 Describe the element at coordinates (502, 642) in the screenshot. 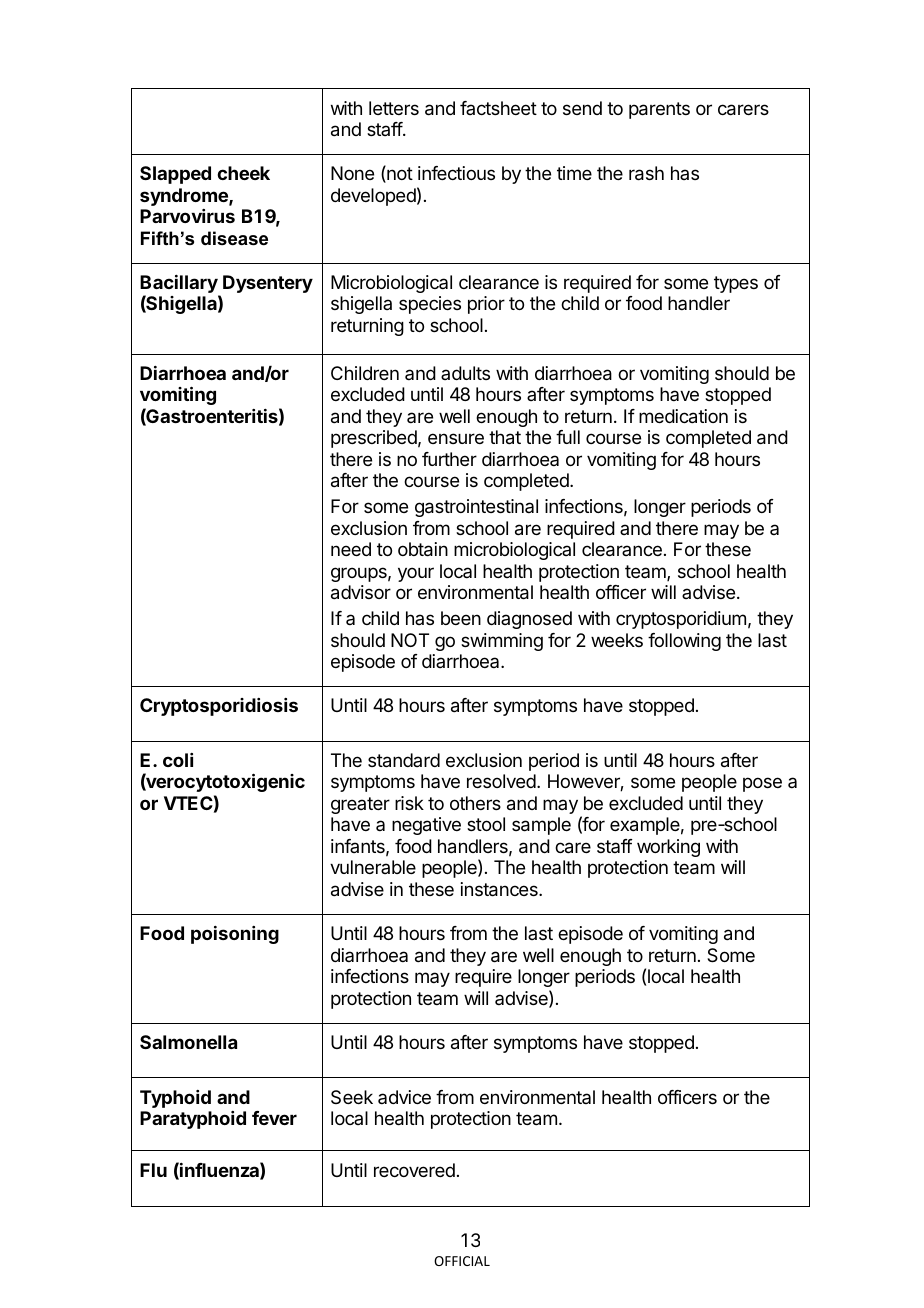

I see `swimming` at that location.
